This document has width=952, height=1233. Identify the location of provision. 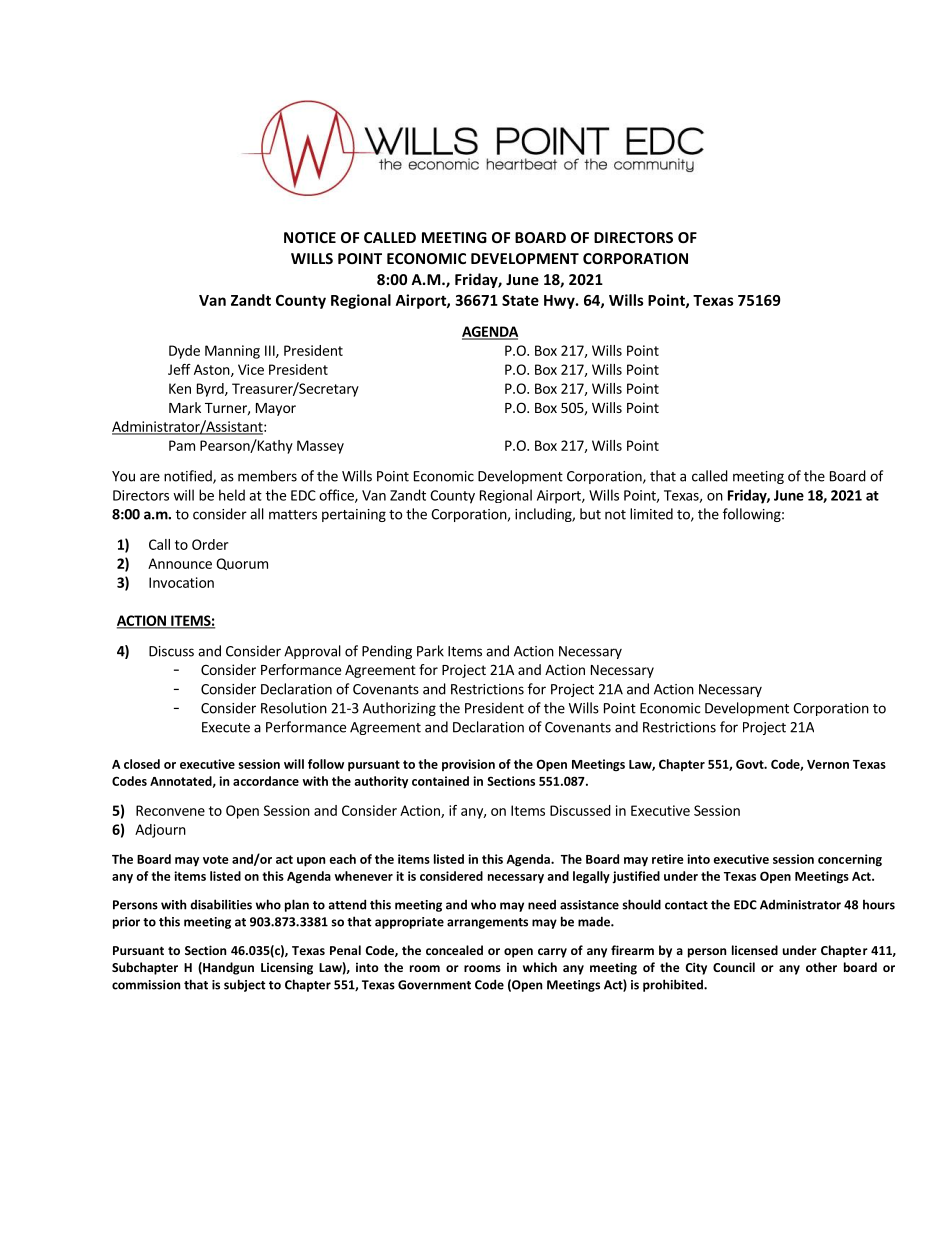
(468, 765).
